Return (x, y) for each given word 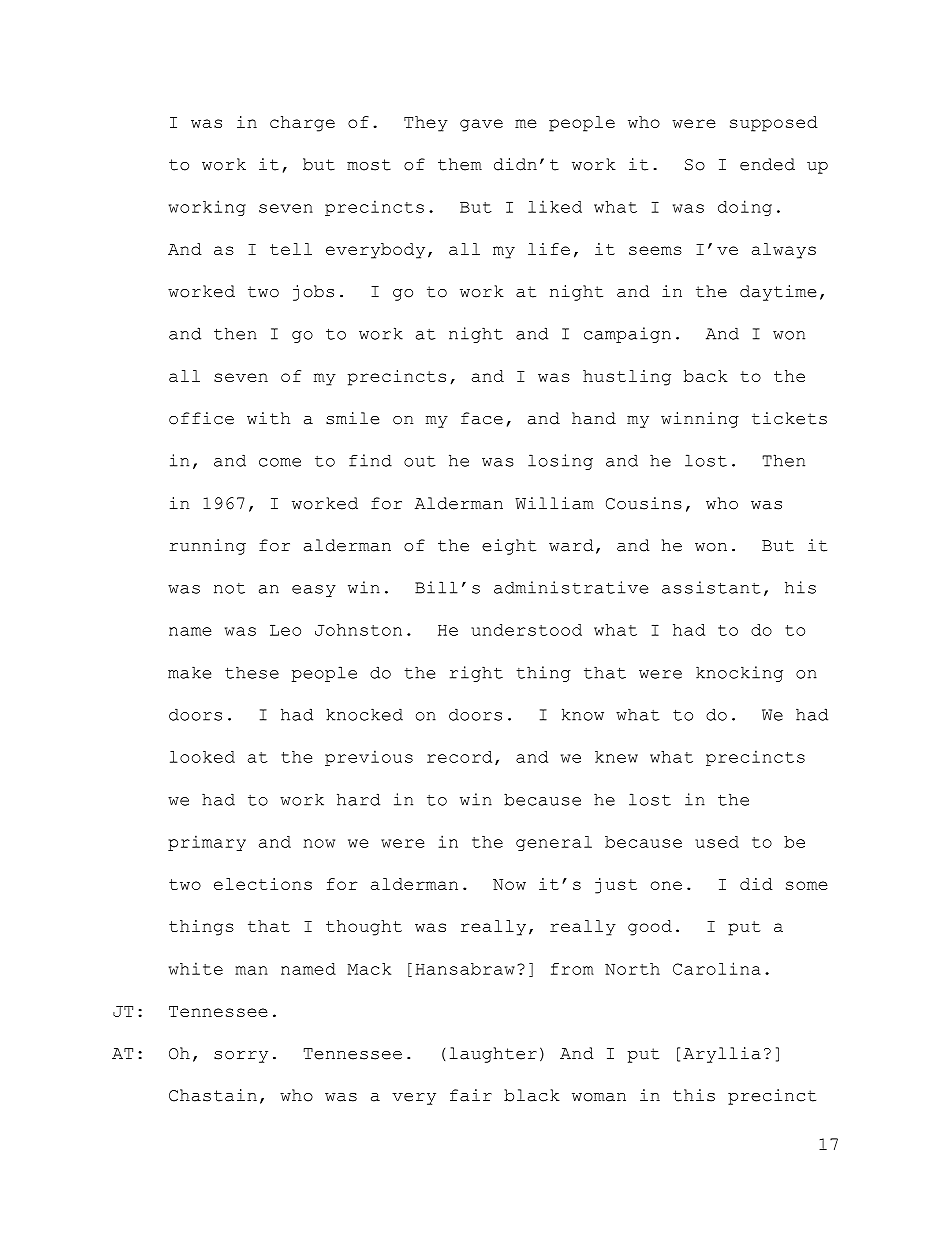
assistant (711, 587)
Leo (285, 630)
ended (767, 164)
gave (481, 125)
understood (526, 630)
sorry (241, 1057)
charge (302, 124)
